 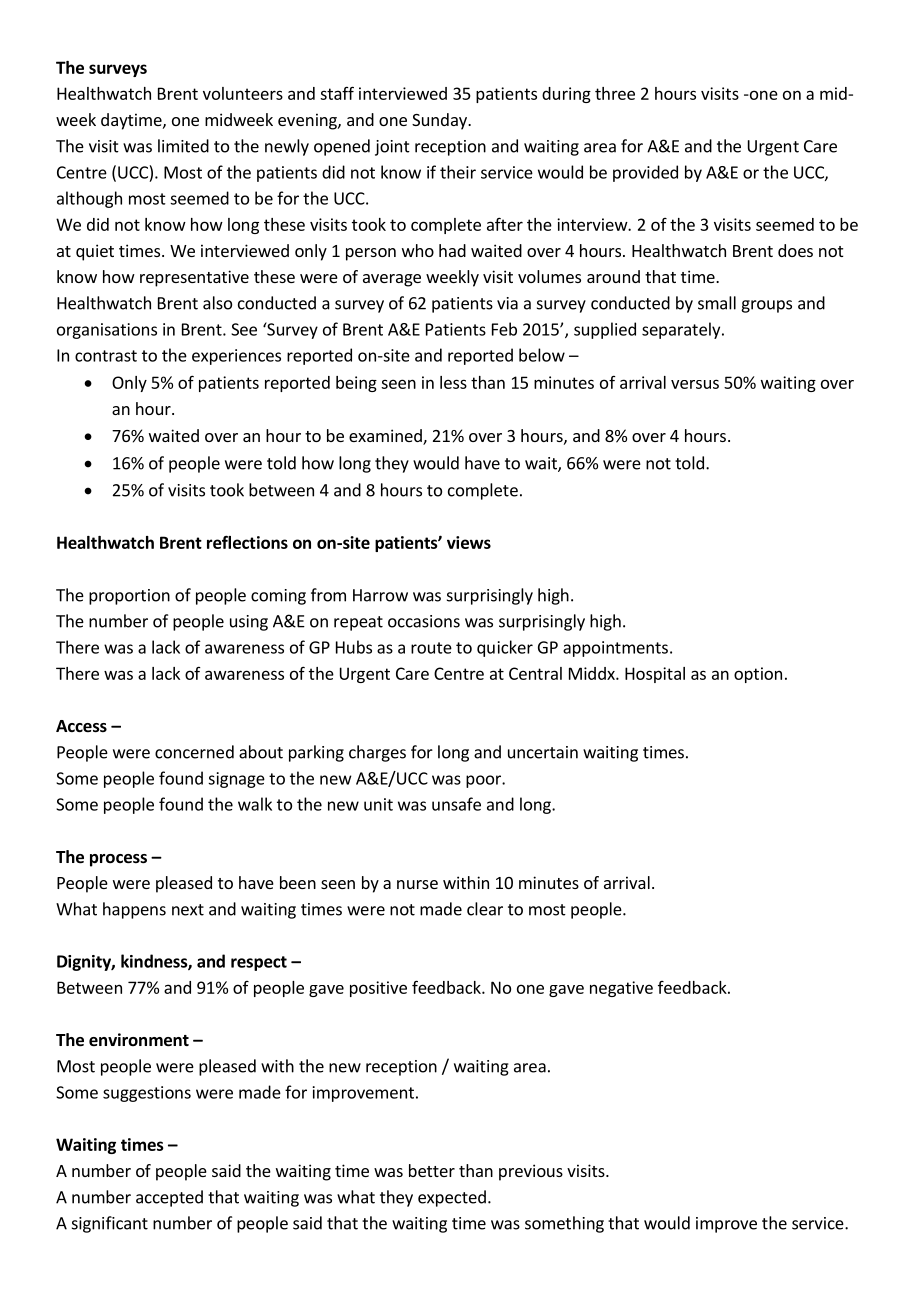 What do you see at coordinates (247, 542) in the document?
I see `reflections` at bounding box center [247, 542].
